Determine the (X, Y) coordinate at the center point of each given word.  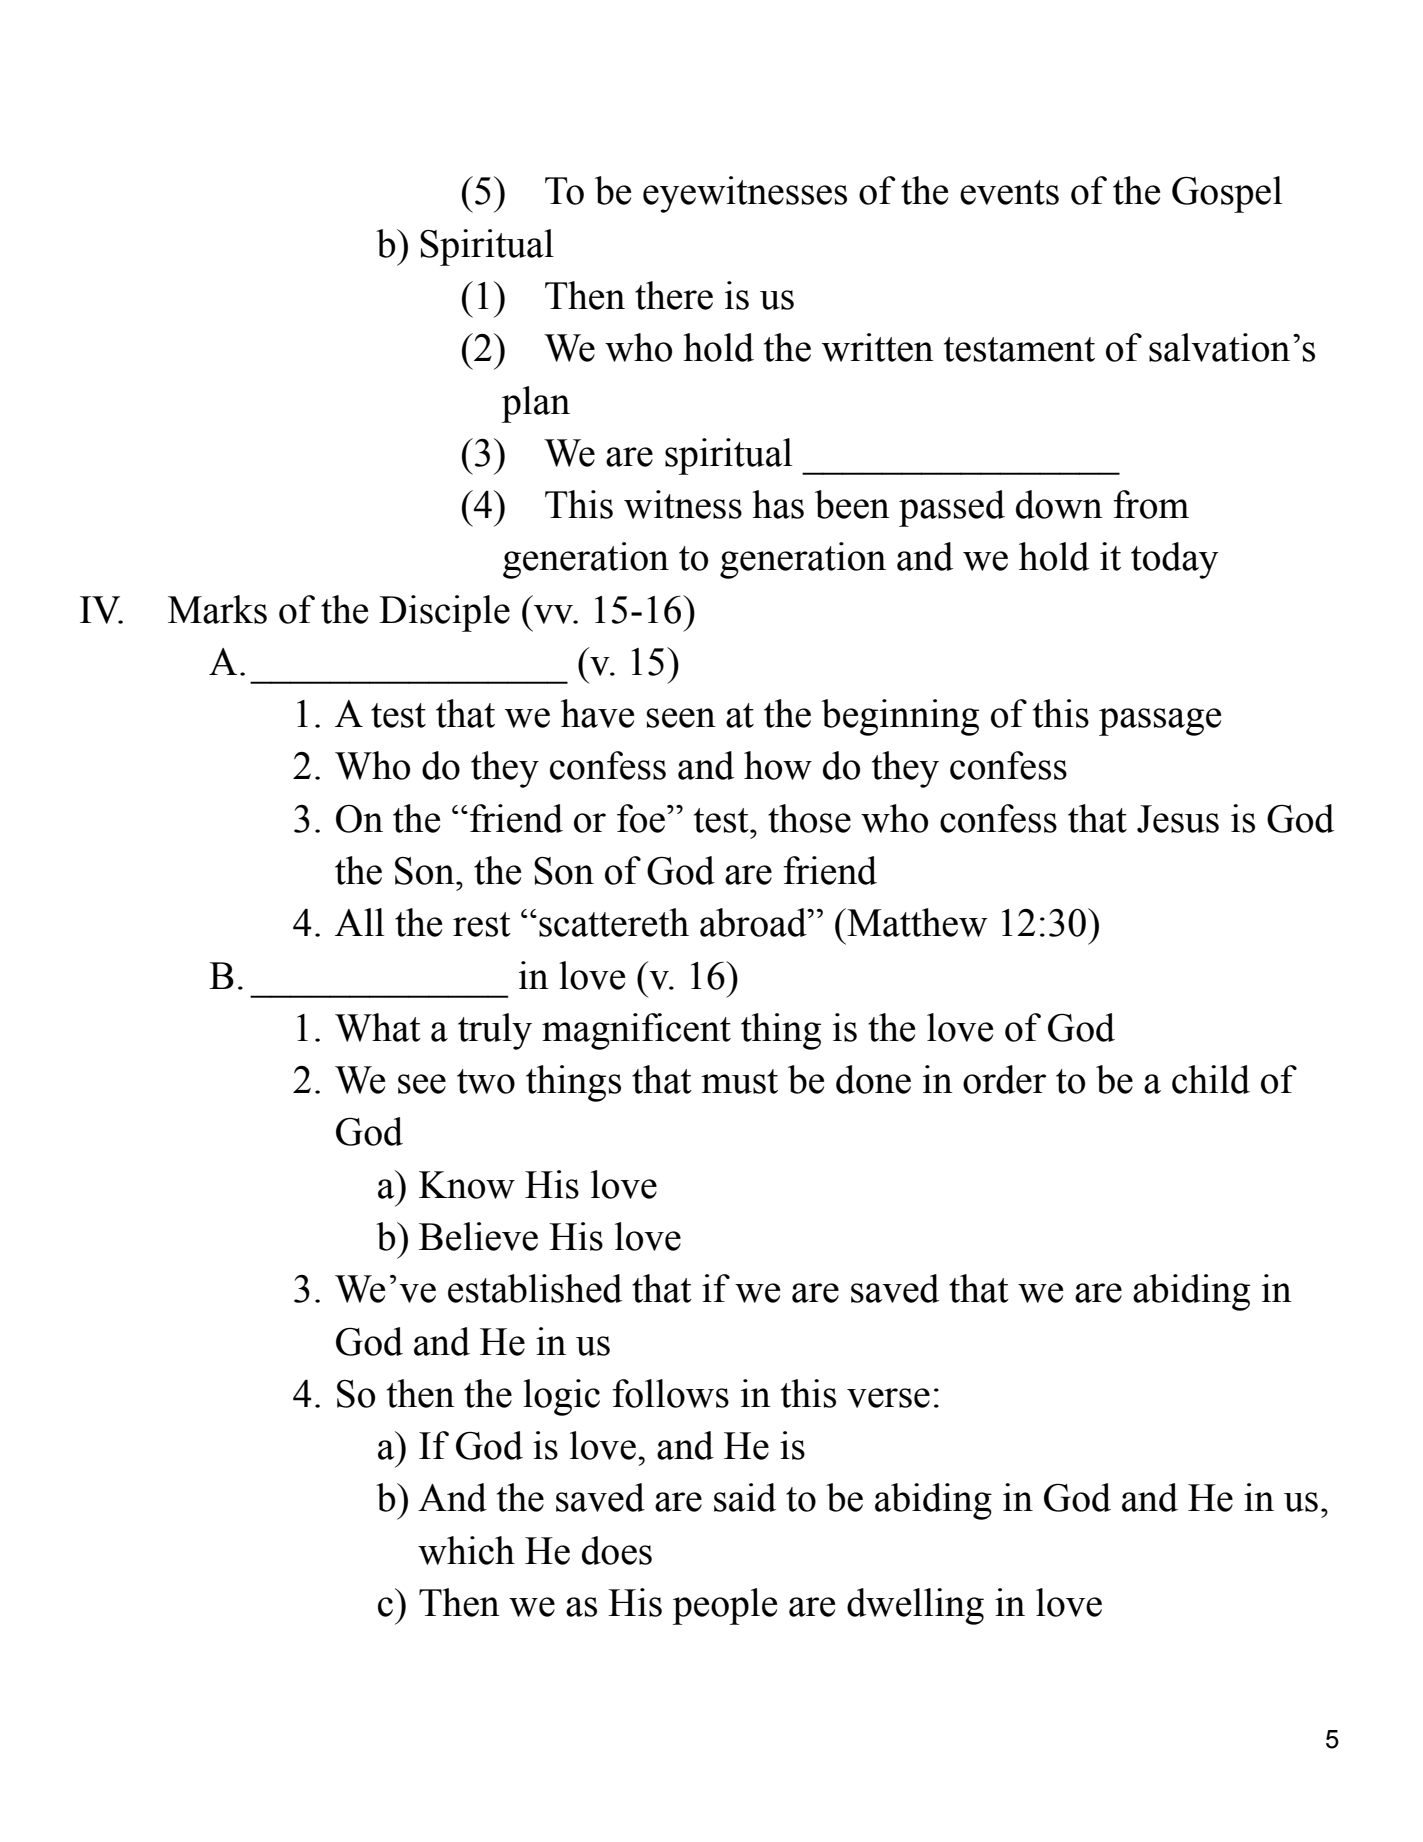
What (378, 1027)
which (466, 1550)
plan (536, 404)
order (1004, 1079)
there (674, 295)
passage (1160, 722)
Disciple (444, 613)
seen (681, 718)
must (739, 1081)
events (1009, 192)
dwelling (915, 1606)
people (725, 1606)
